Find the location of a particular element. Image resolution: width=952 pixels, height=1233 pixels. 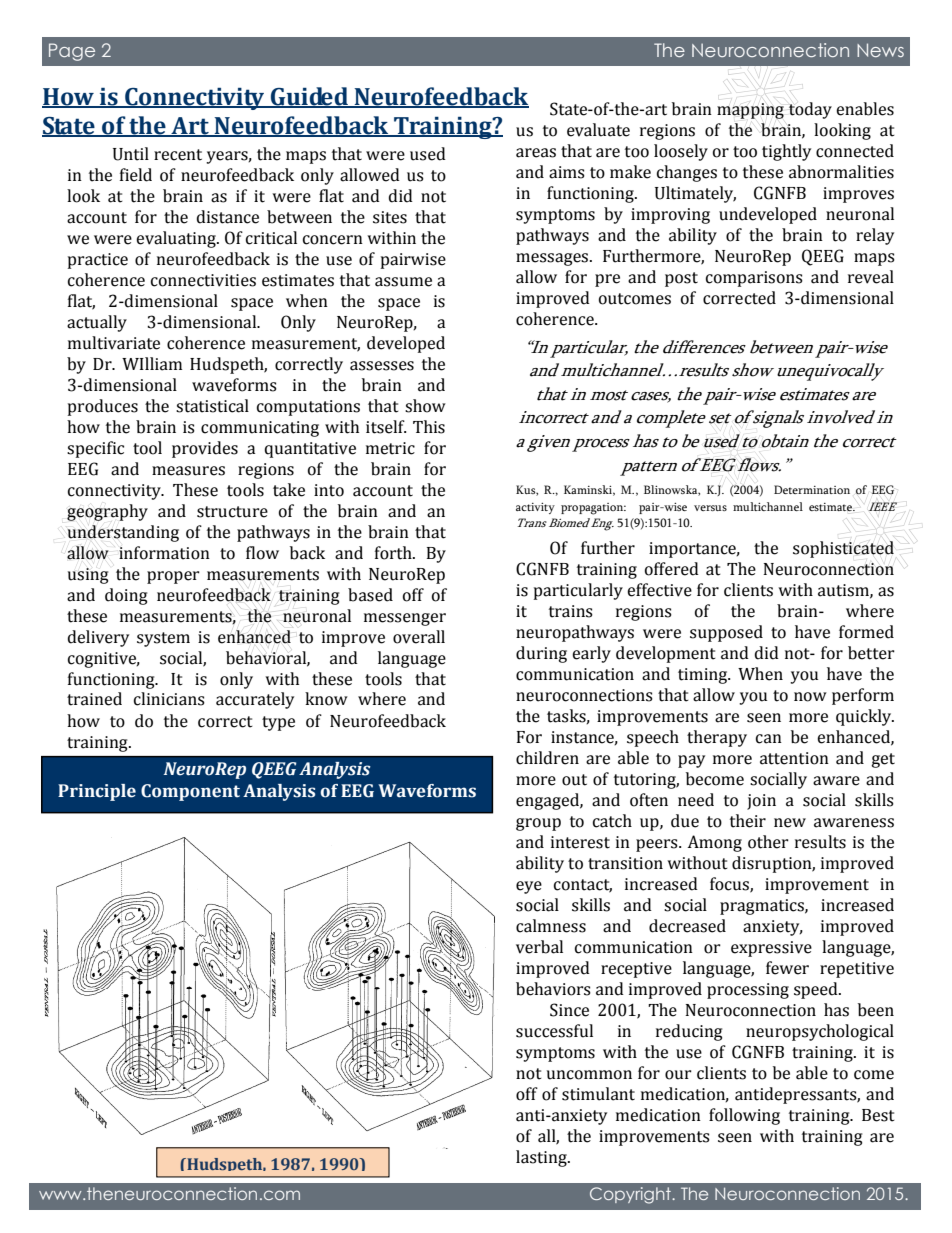

join is located at coordinates (761, 802).
